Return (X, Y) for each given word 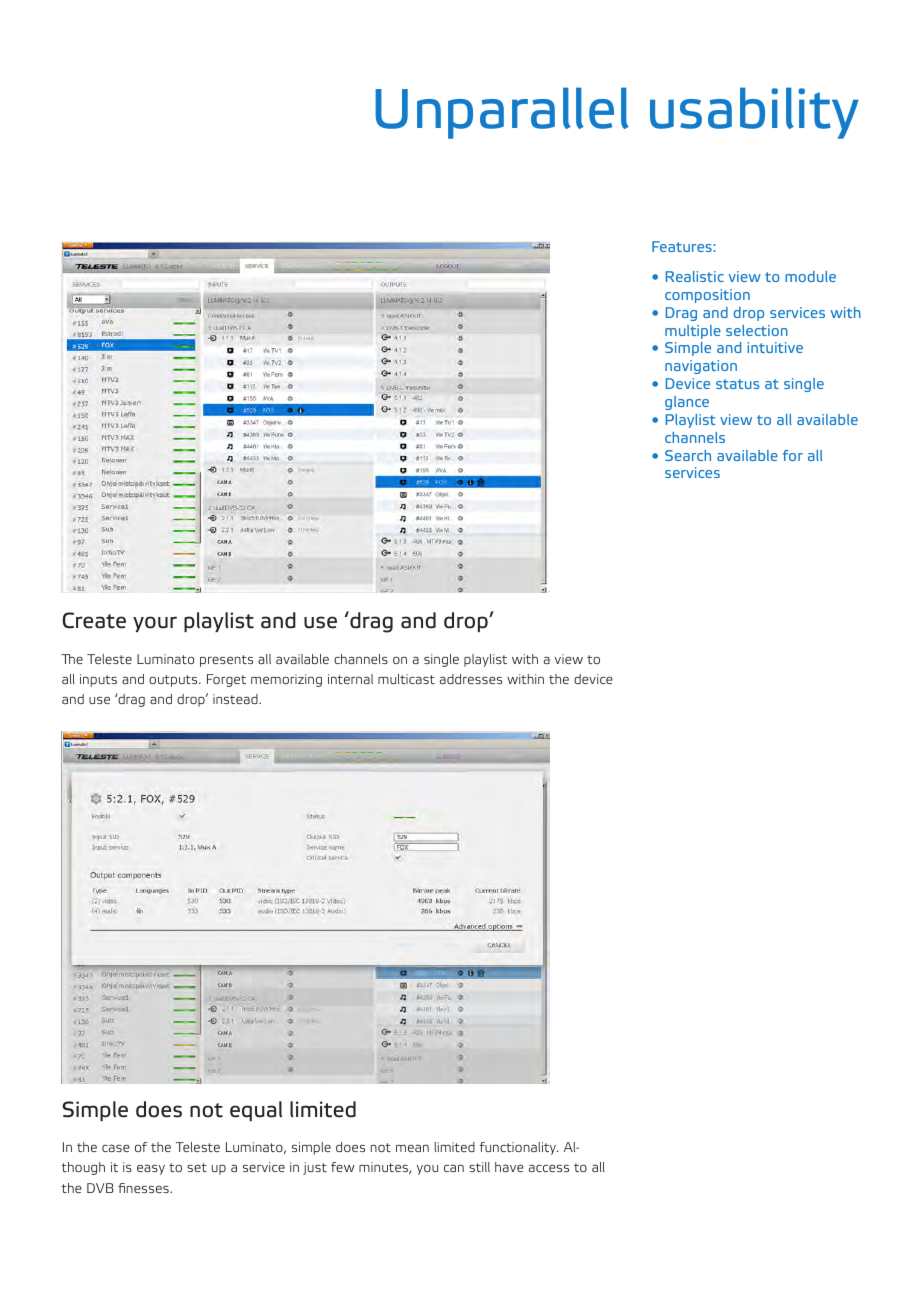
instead (236, 699)
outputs (174, 681)
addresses (471, 679)
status (737, 384)
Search (688, 455)
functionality (518, 1148)
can (454, 1168)
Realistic (695, 276)
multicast (406, 679)
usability (754, 113)
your (155, 624)
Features (682, 246)
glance (687, 403)
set (197, 1167)
